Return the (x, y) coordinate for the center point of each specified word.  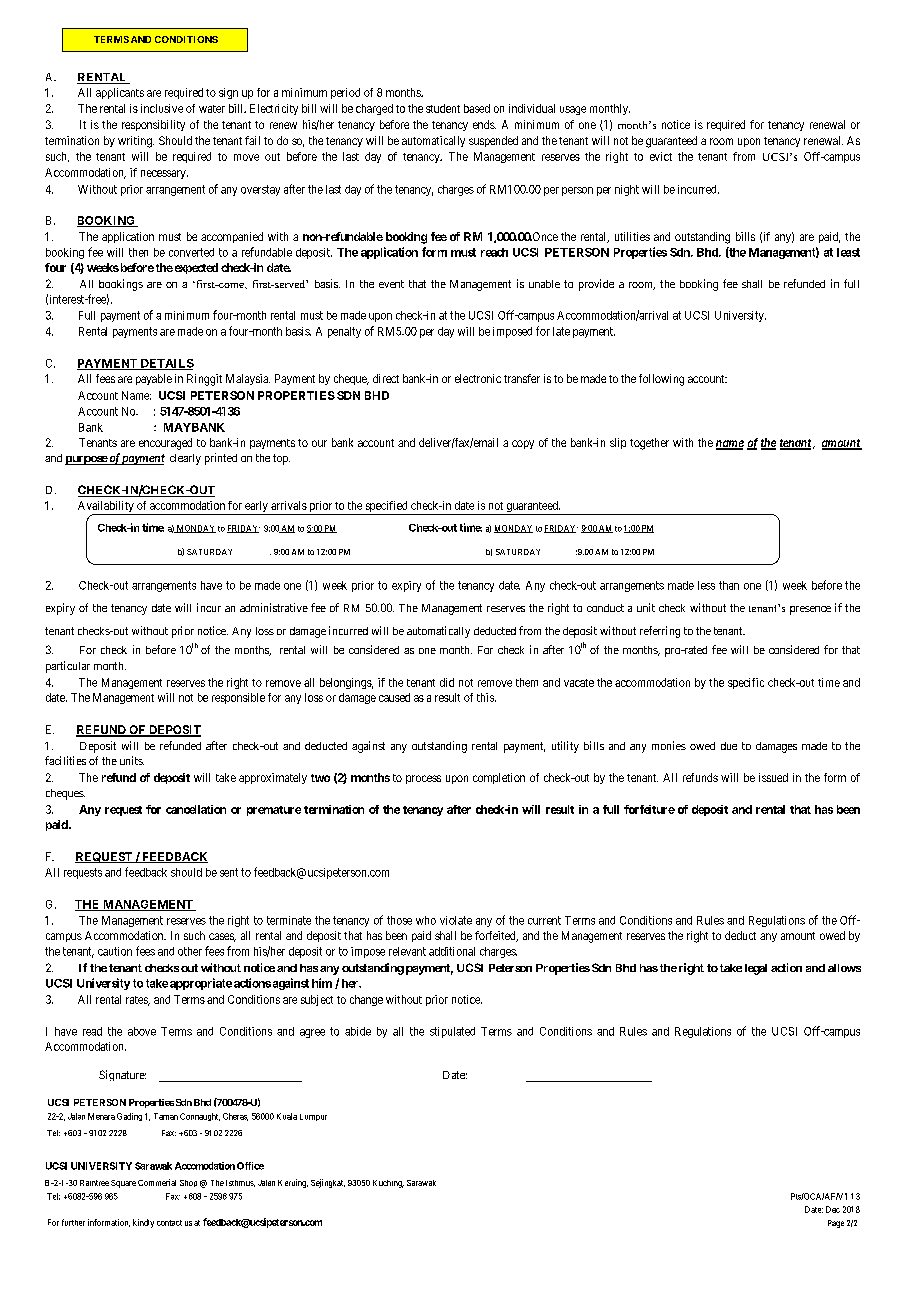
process (423, 779)
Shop (188, 1183)
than (729, 585)
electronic (478, 378)
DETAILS (166, 364)
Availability (107, 508)
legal (756, 969)
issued (773, 777)
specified (386, 508)
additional (452, 951)
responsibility (153, 125)
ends (484, 124)
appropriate (201, 984)
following (661, 380)
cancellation (196, 809)
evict (661, 156)
